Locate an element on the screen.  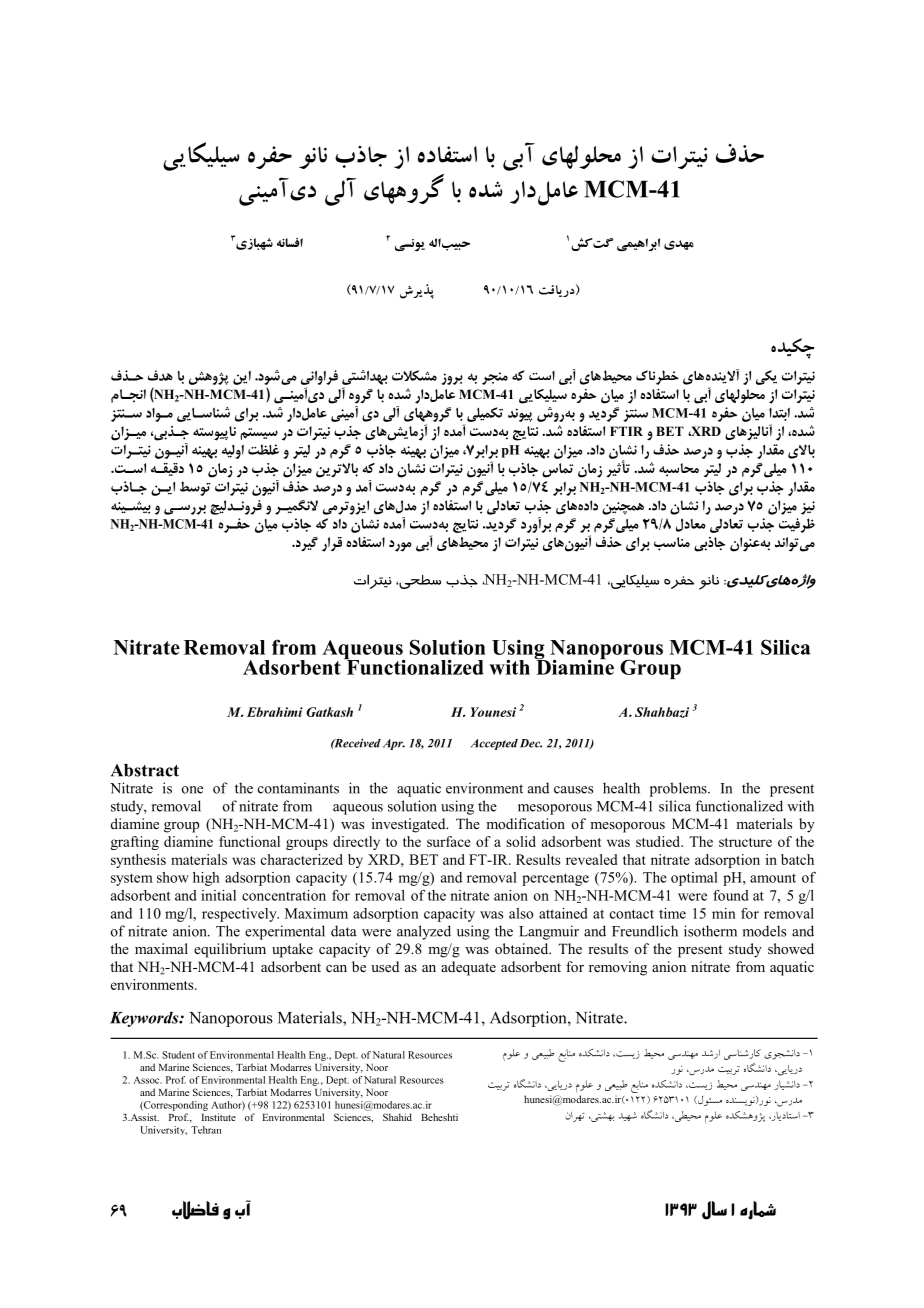
Accepted is located at coordinates (494, 744).
